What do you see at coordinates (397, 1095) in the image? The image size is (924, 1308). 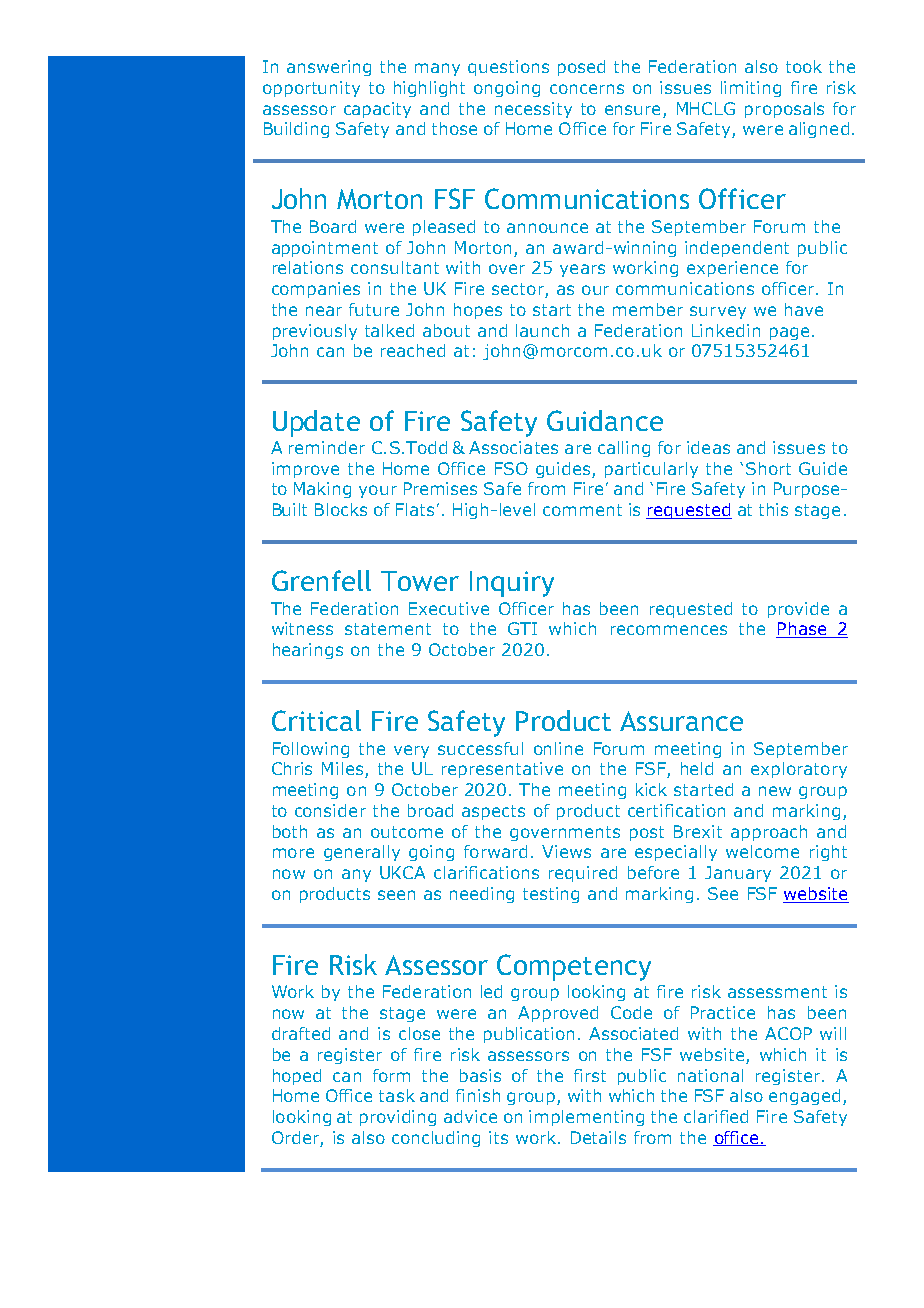 I see `task` at bounding box center [397, 1095].
